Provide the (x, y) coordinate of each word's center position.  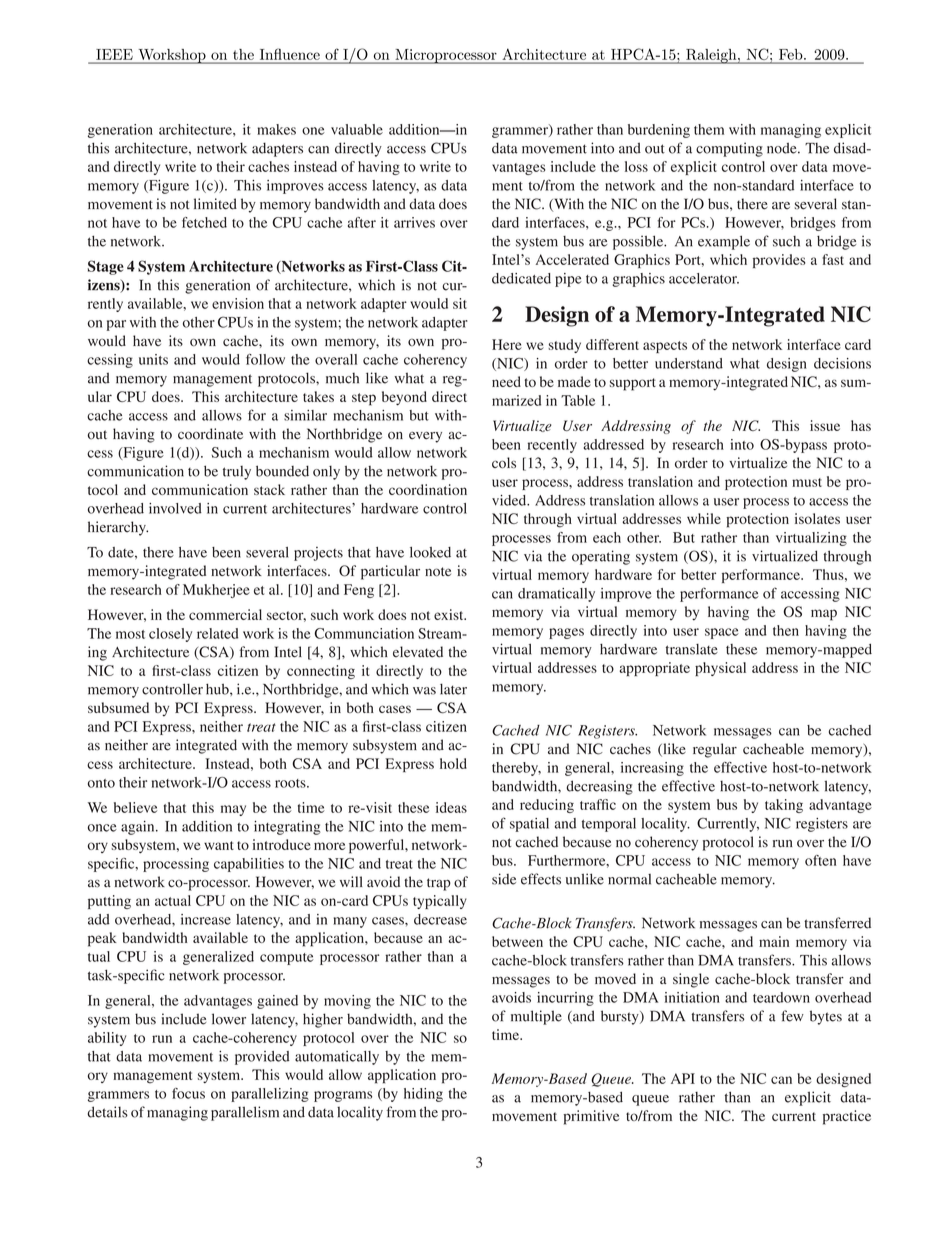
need (506, 381)
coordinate (210, 434)
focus (188, 1093)
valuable (357, 129)
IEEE (115, 54)
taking (784, 806)
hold (453, 763)
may (233, 810)
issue (825, 425)
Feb (792, 54)
